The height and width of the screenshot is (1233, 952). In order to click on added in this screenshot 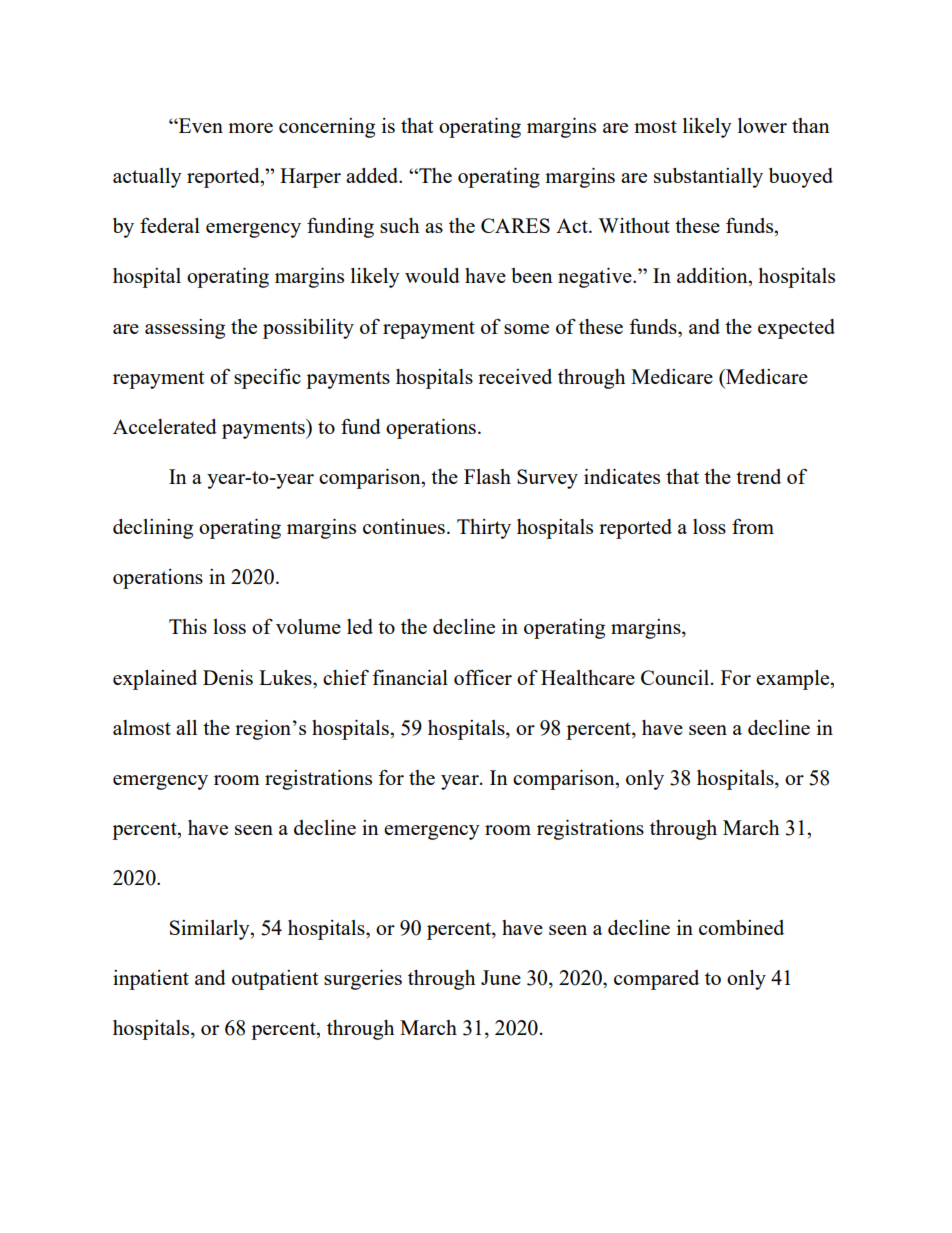, I will do `click(373, 175)`.
